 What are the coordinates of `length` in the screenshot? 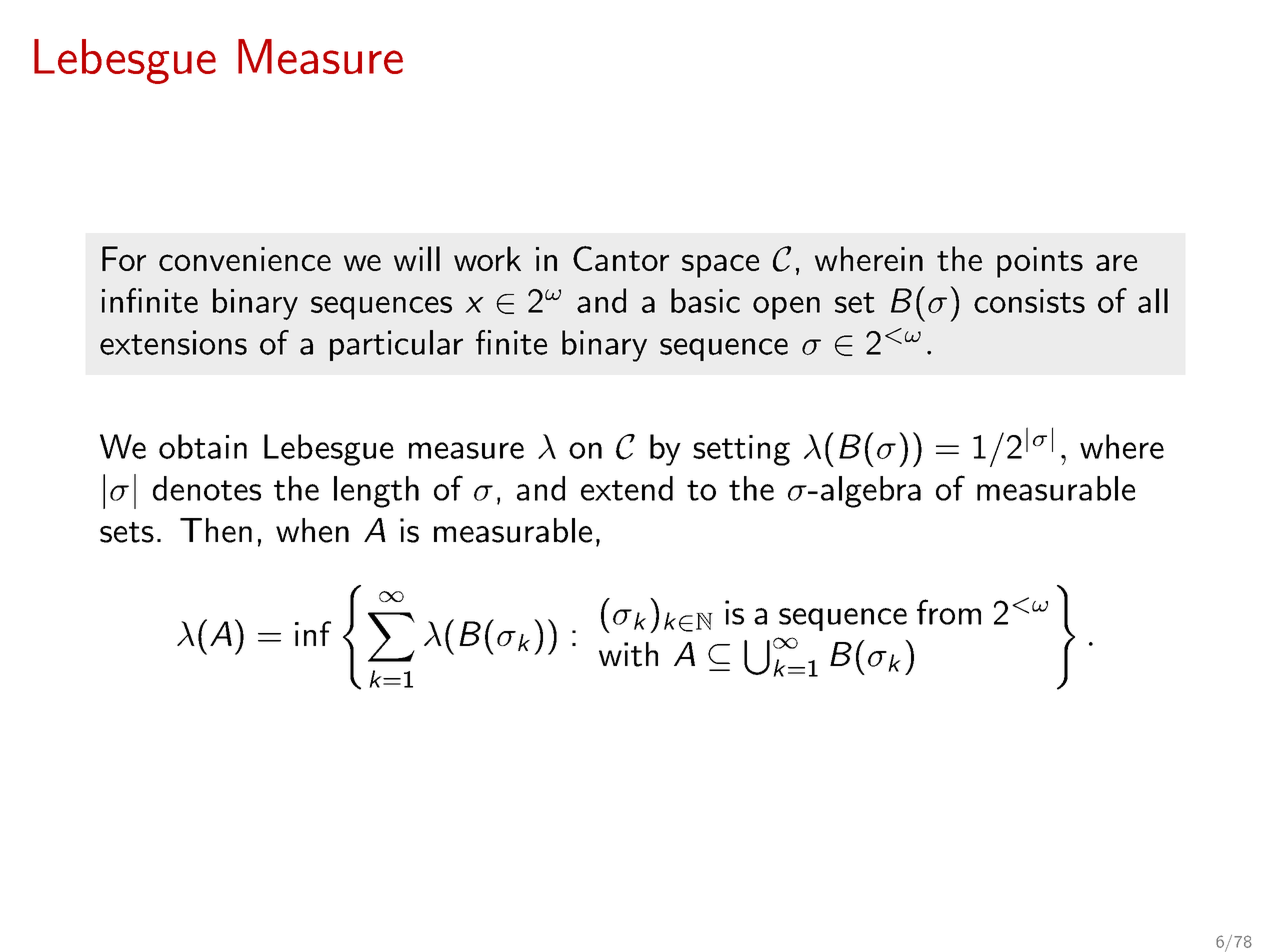 It's located at (376, 492).
